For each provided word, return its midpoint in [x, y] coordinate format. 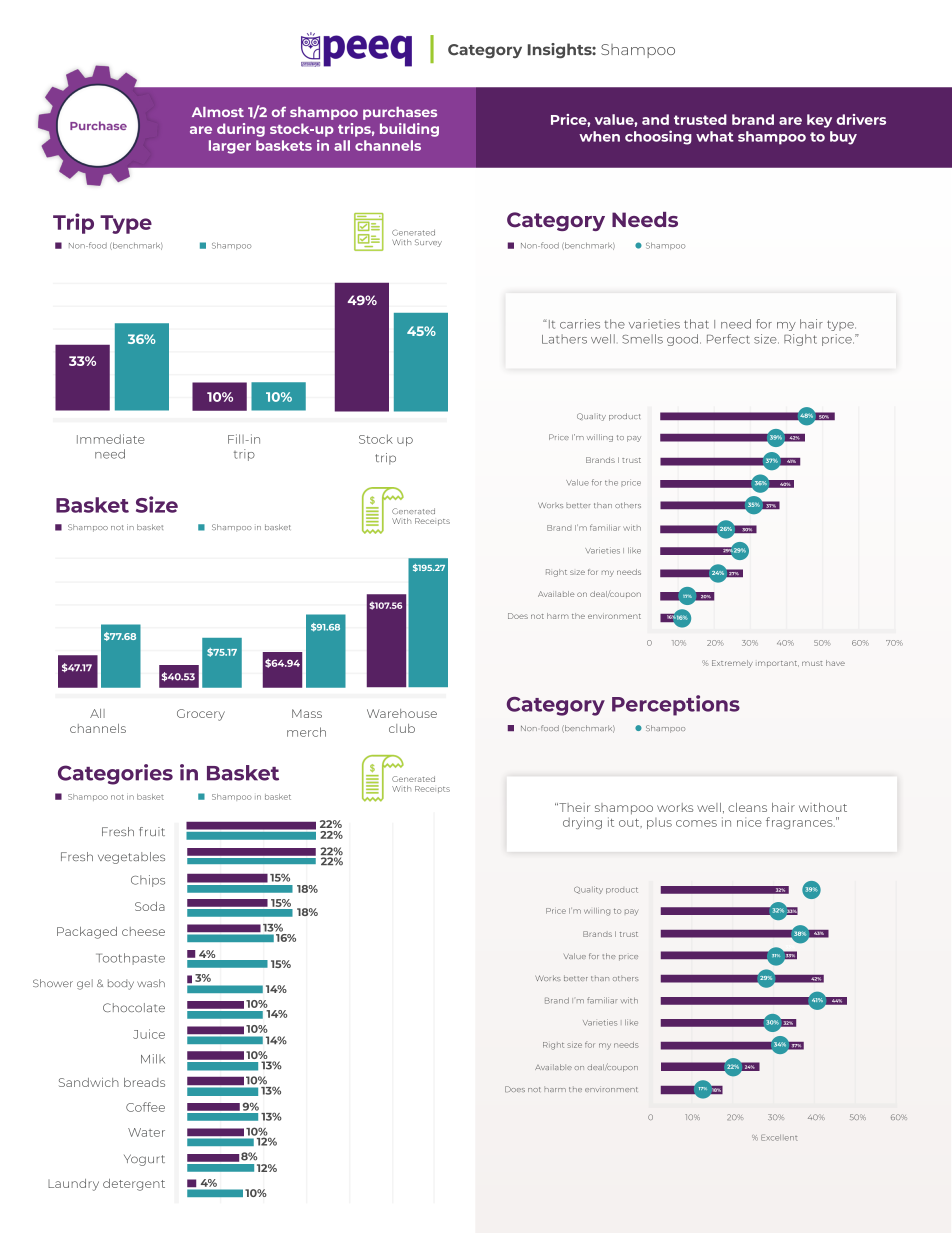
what [715, 136]
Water [146, 1132]
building [409, 130]
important [777, 664]
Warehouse [402, 713]
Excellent [779, 1137]
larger [230, 147]
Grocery [201, 715]
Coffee [145, 1107]
